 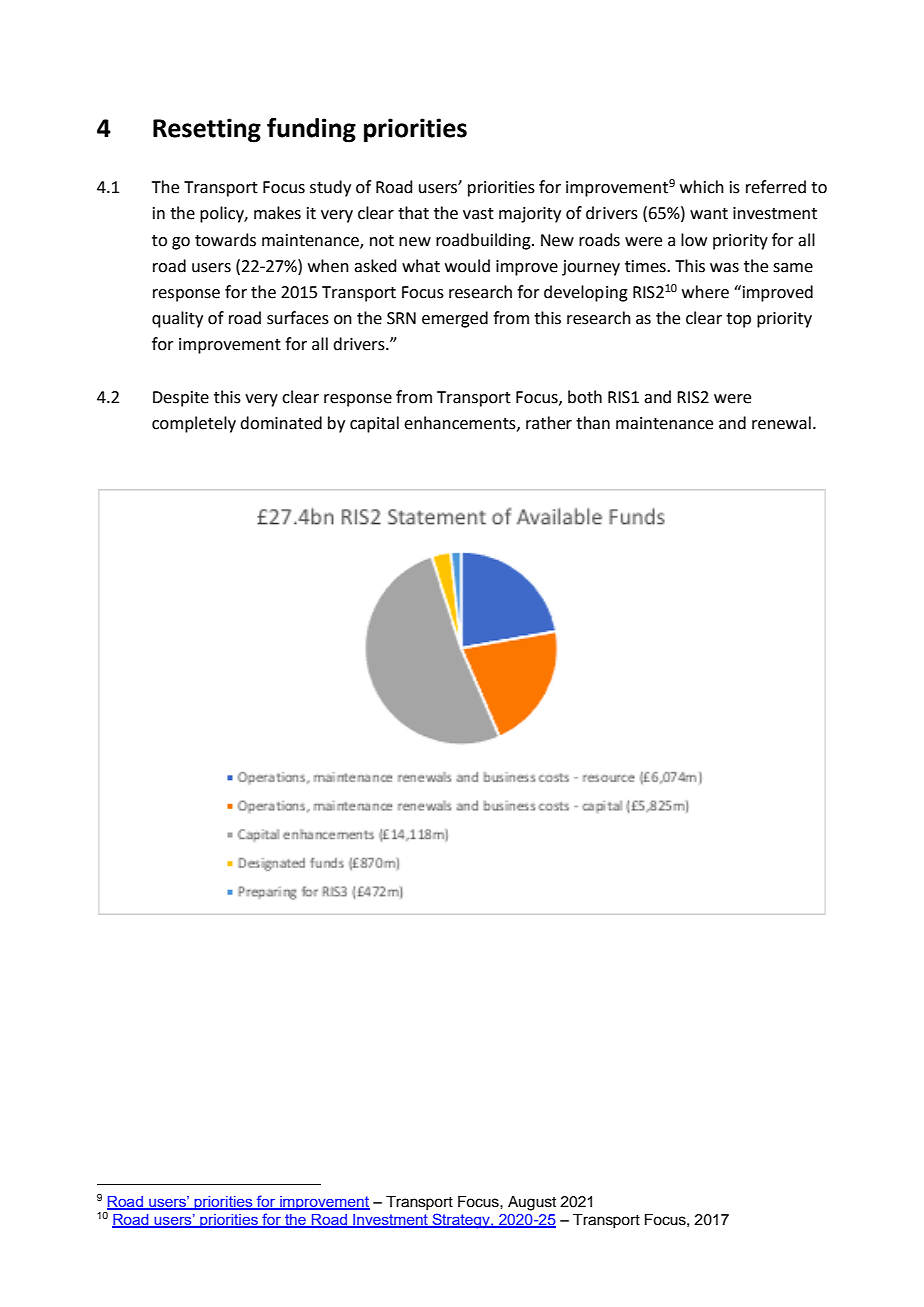 What do you see at coordinates (461, 423) in the screenshot?
I see `enhancements` at bounding box center [461, 423].
